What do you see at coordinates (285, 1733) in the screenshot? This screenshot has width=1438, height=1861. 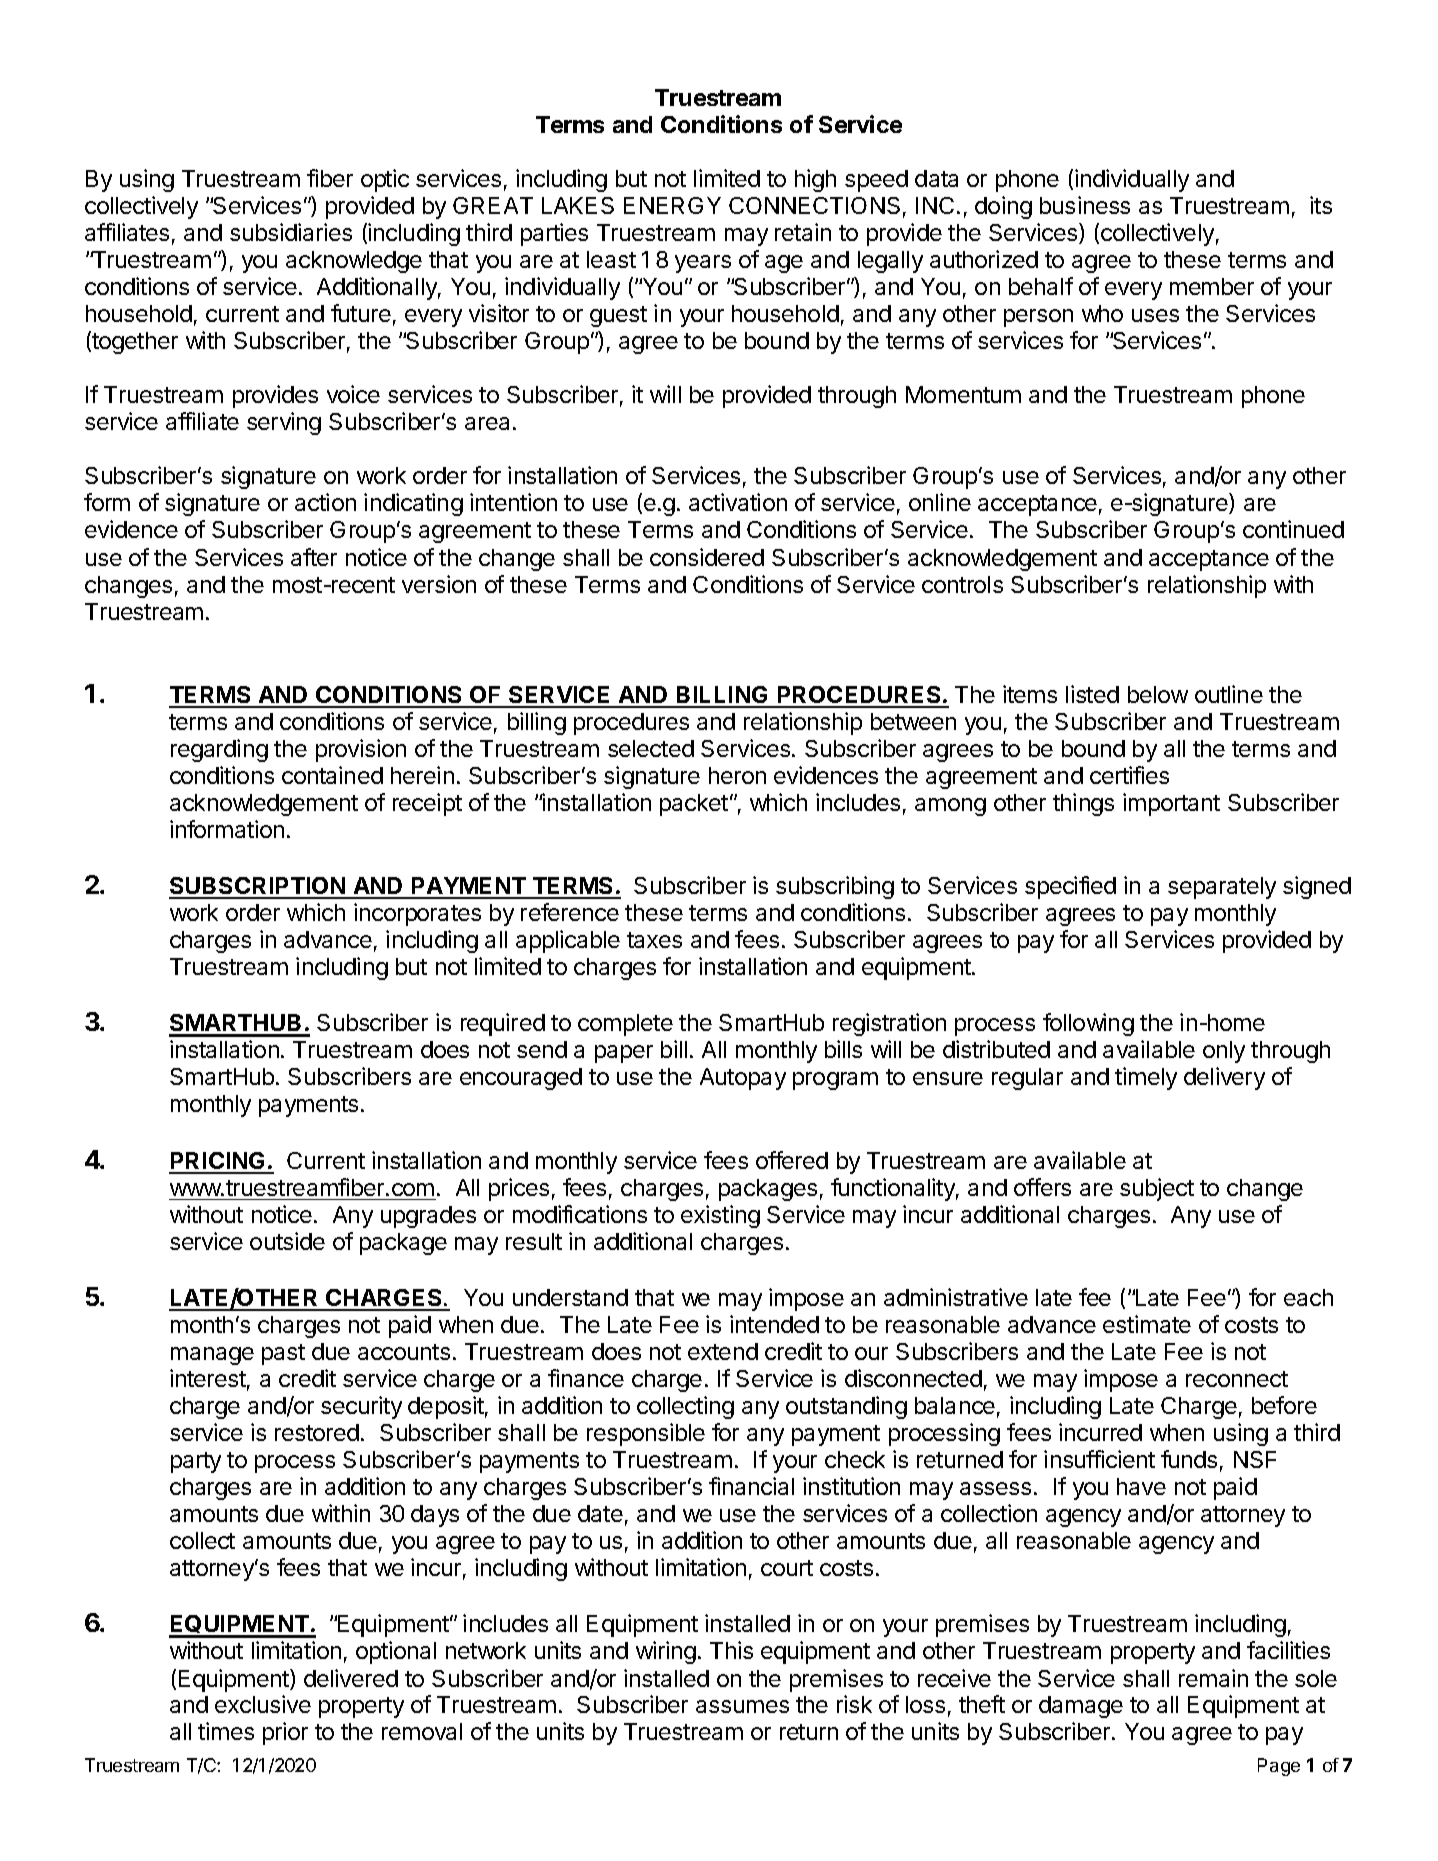 I see `prior` at bounding box center [285, 1733].
